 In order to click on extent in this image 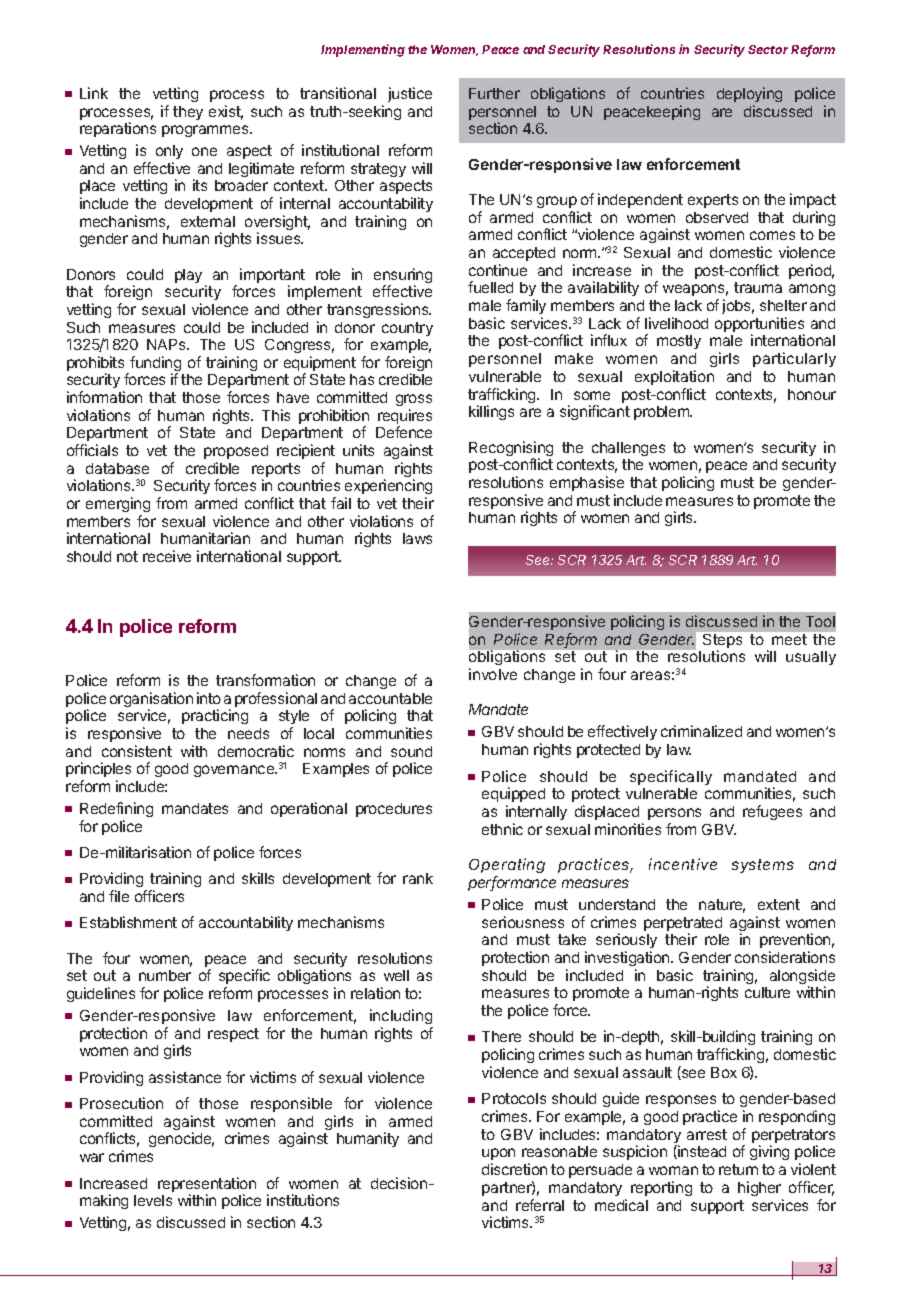, I will do `click(779, 904)`.
